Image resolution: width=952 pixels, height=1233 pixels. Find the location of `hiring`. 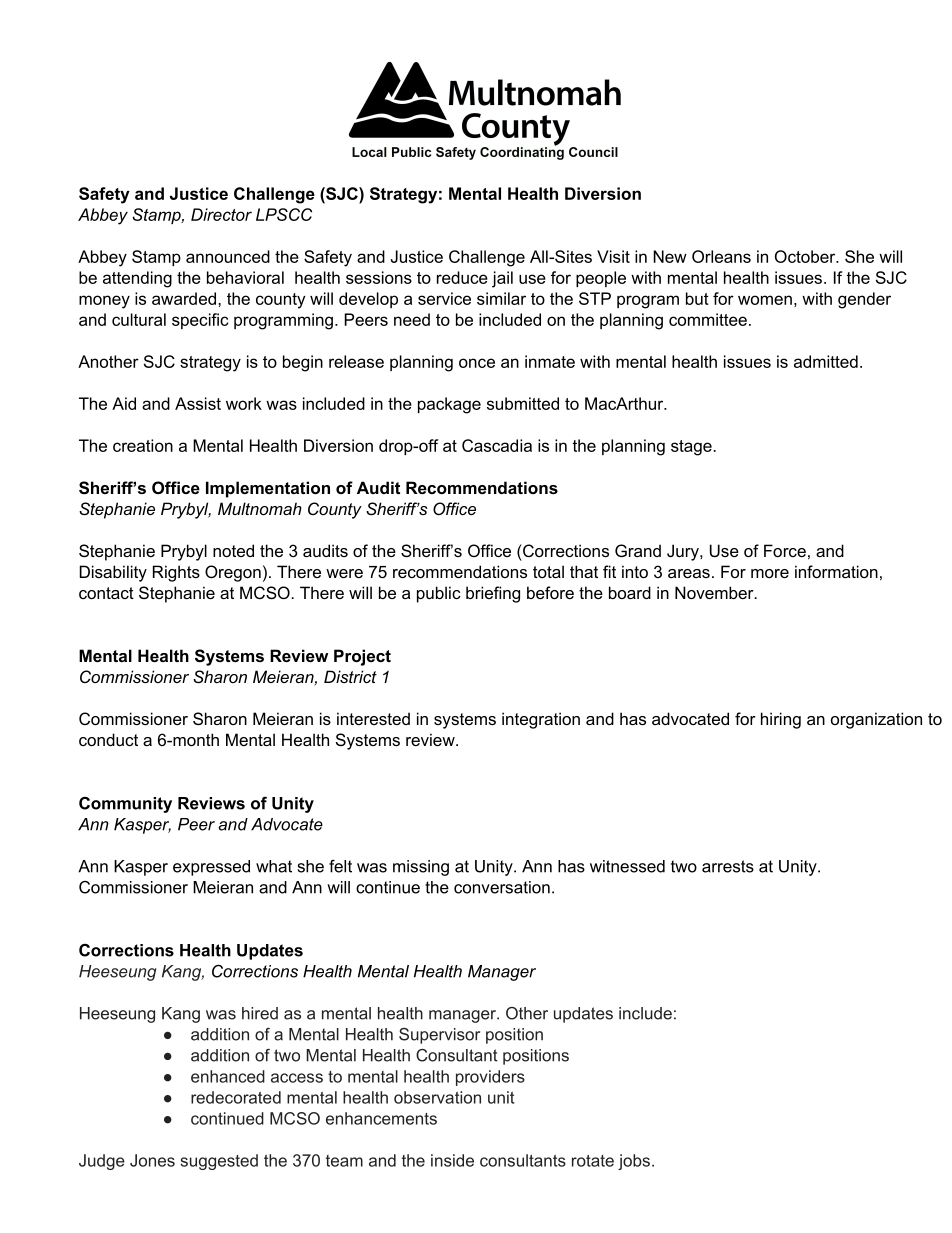

hiring is located at coordinates (781, 720).
